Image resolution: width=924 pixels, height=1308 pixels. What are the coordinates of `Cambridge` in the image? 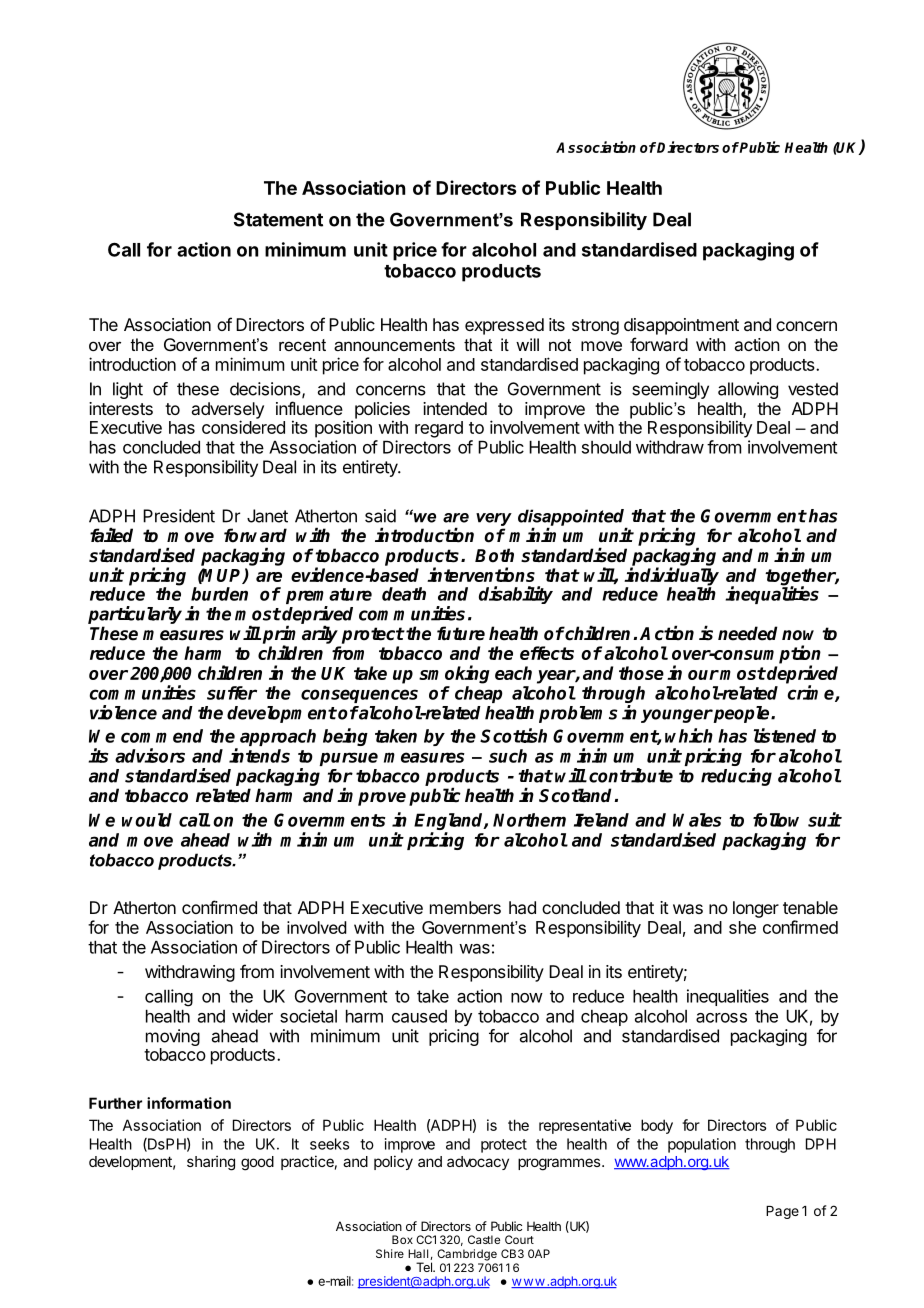 It's located at (467, 1255).
